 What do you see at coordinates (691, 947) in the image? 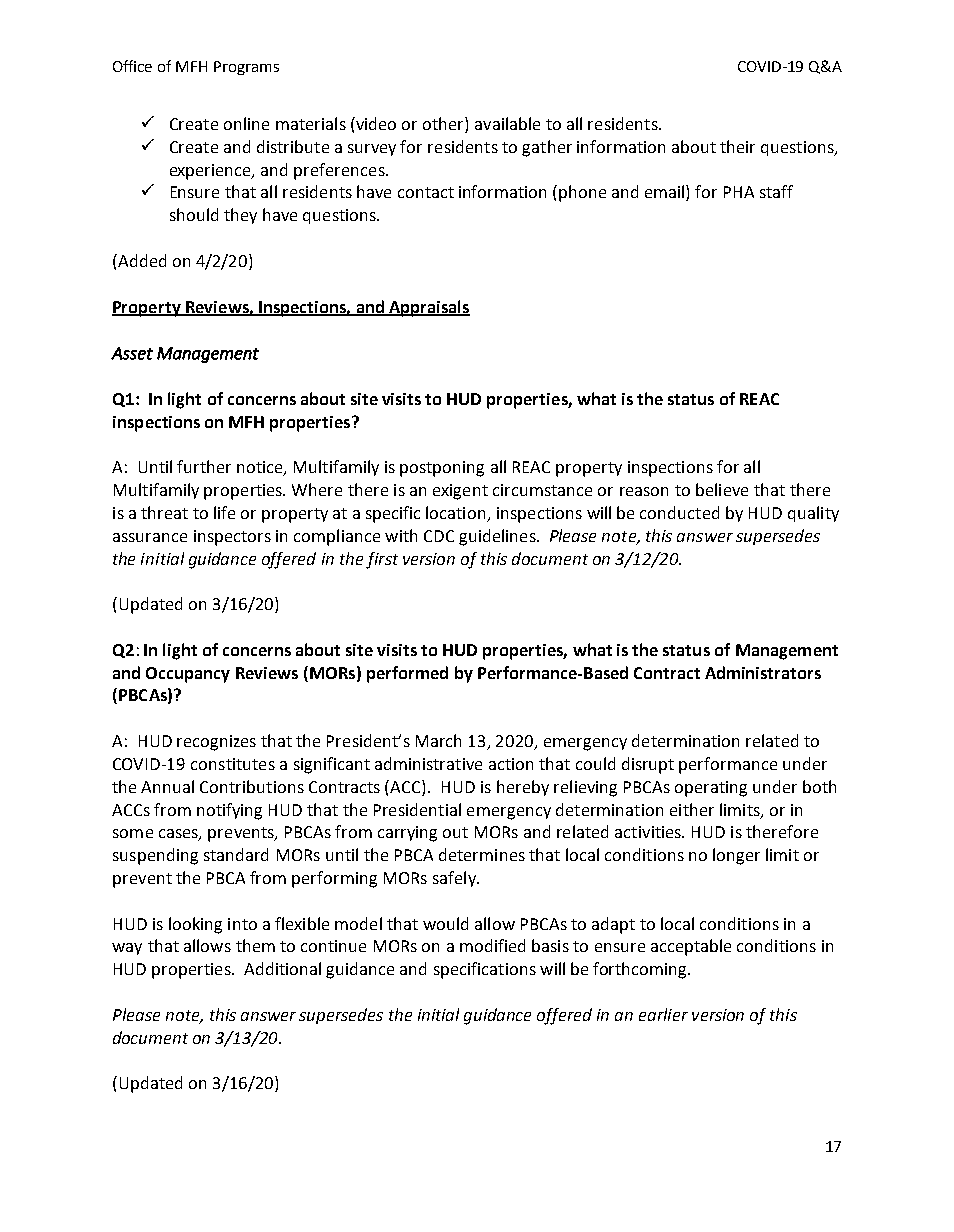
I see `acceptable` at bounding box center [691, 947].
